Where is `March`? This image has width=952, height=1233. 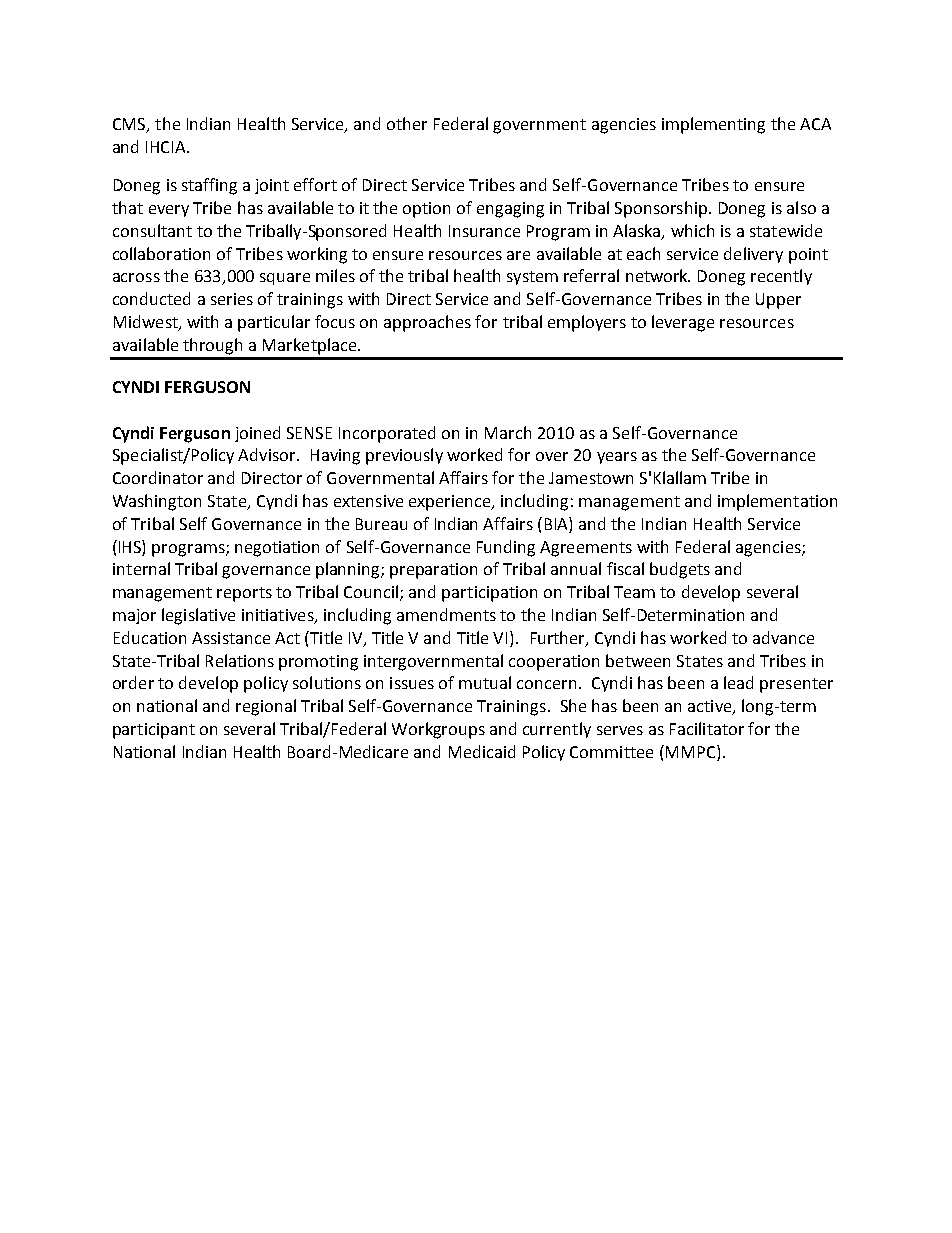
March is located at coordinates (508, 432).
